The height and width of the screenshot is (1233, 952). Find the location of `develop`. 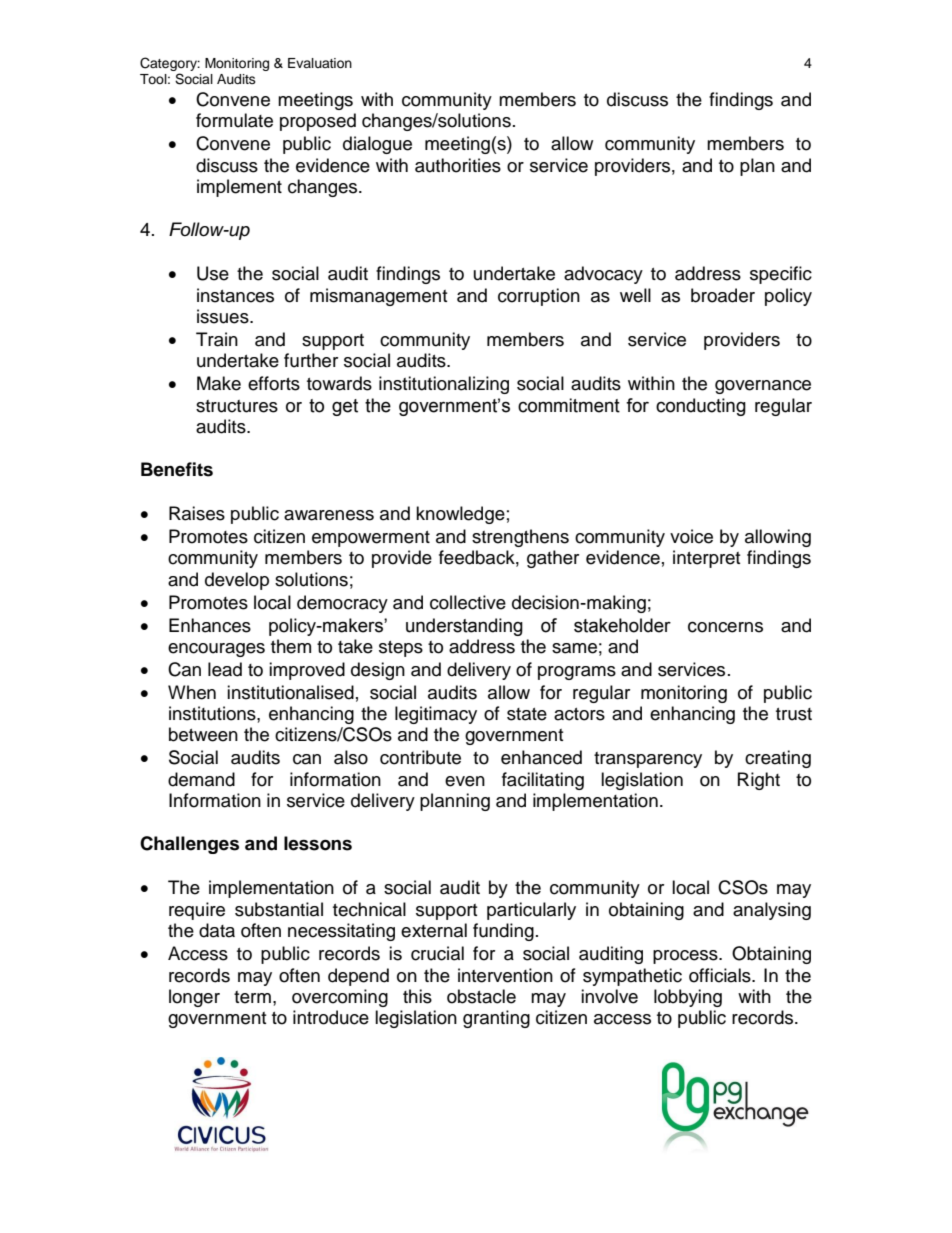

develop is located at coordinates (237, 581).
